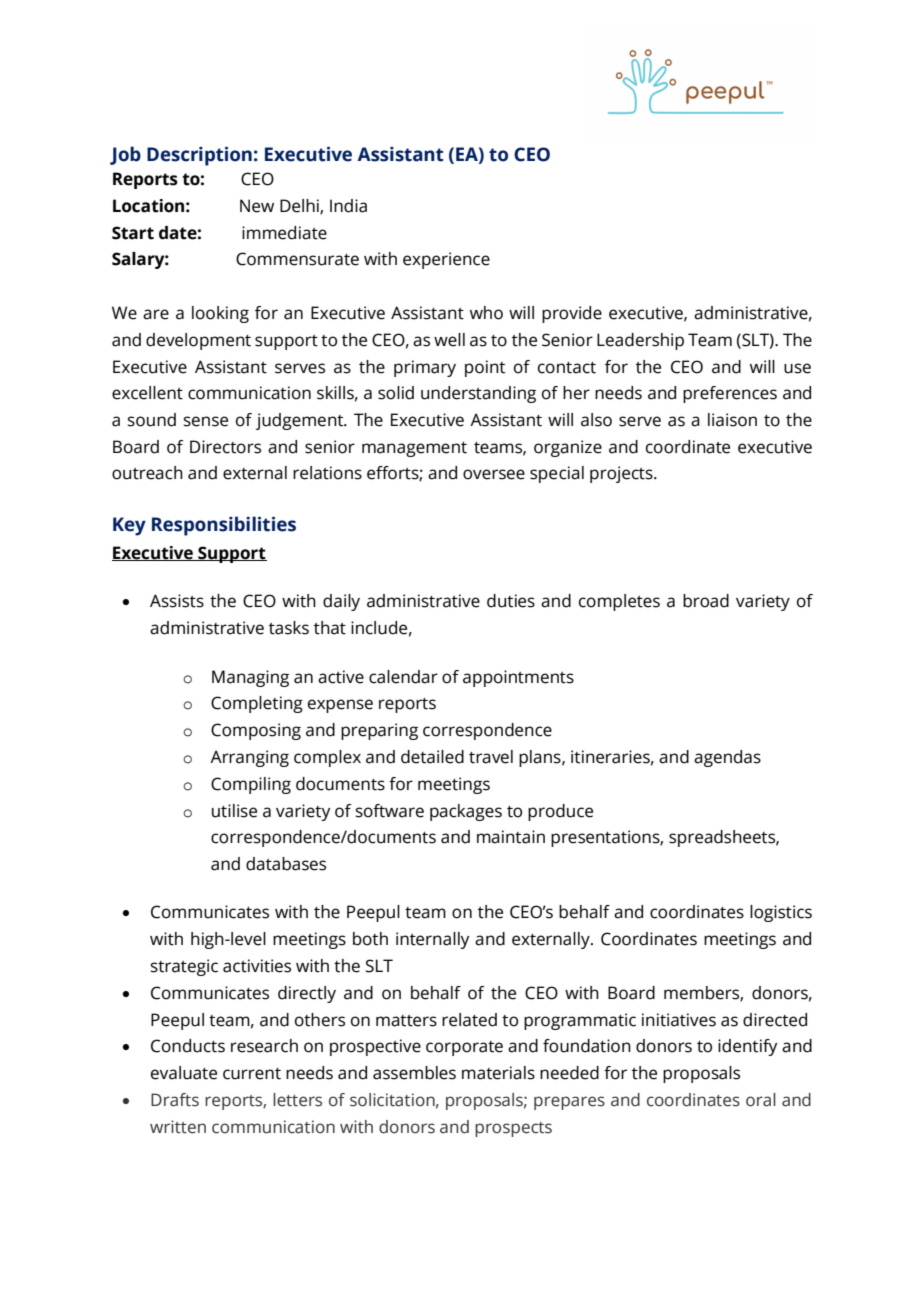 The image size is (924, 1308). What do you see at coordinates (706, 601) in the screenshot?
I see `broad` at bounding box center [706, 601].
